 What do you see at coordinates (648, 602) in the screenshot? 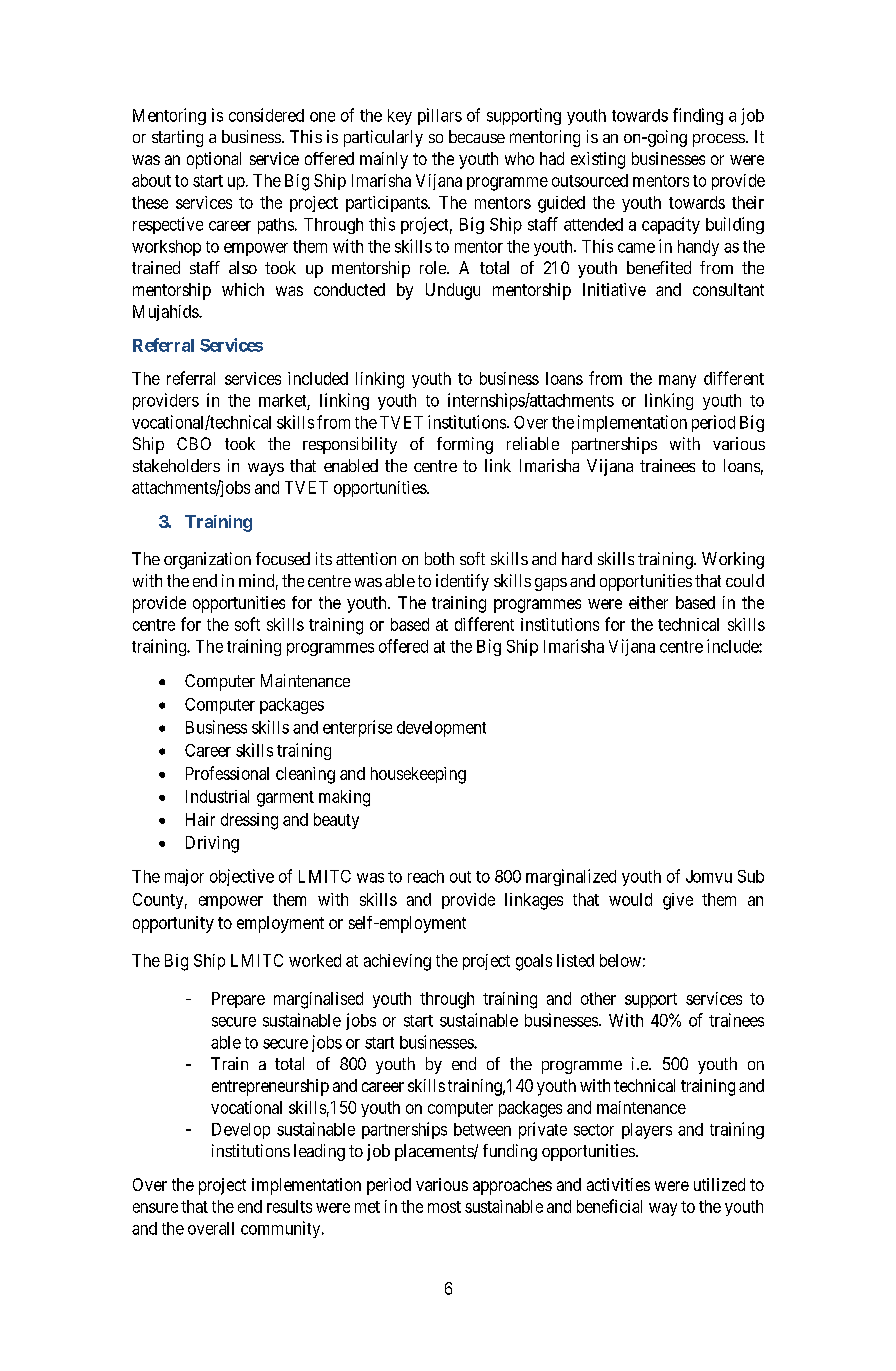
I see `either` at bounding box center [648, 602].
